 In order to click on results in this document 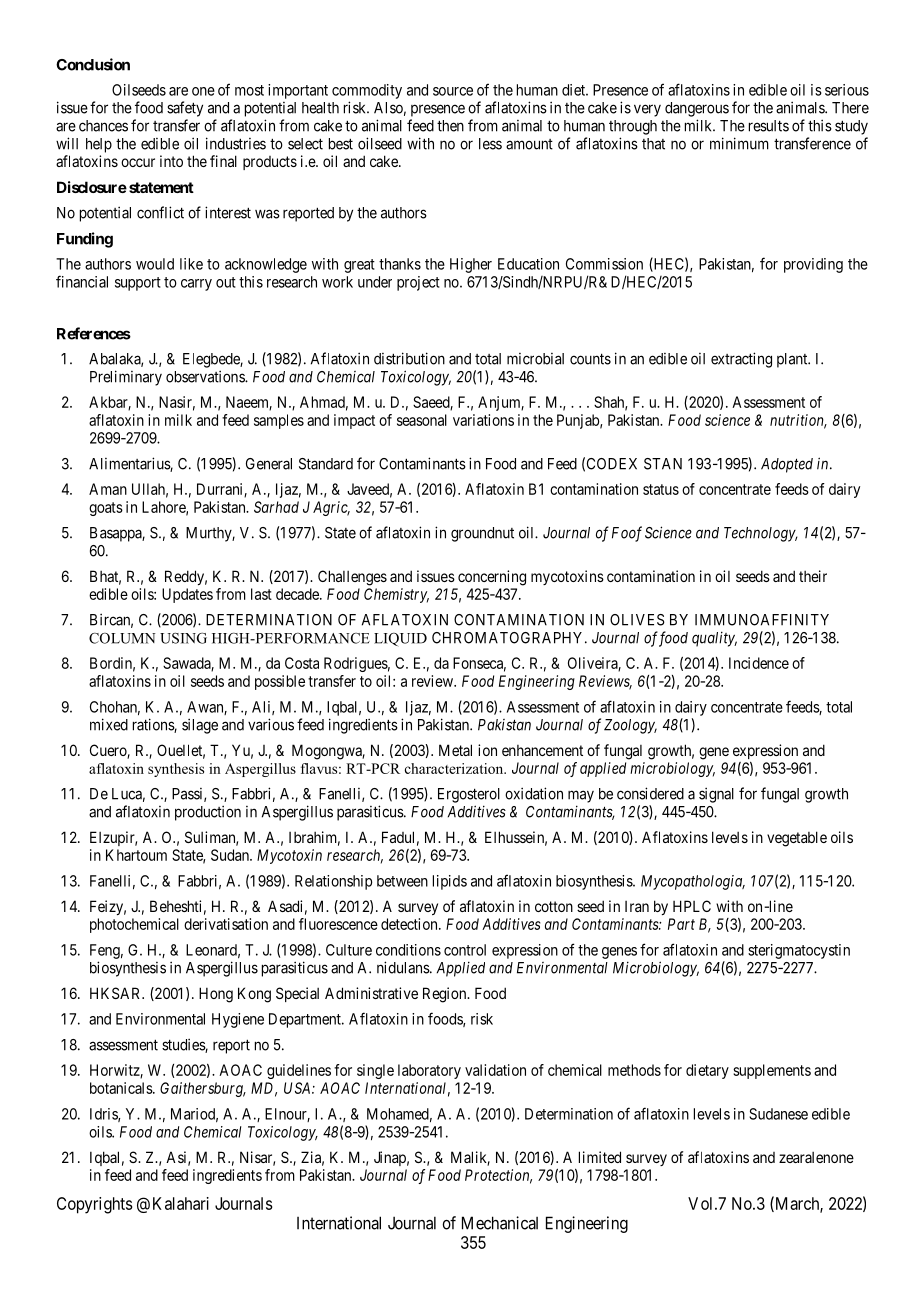, I will do `click(769, 126)`.
